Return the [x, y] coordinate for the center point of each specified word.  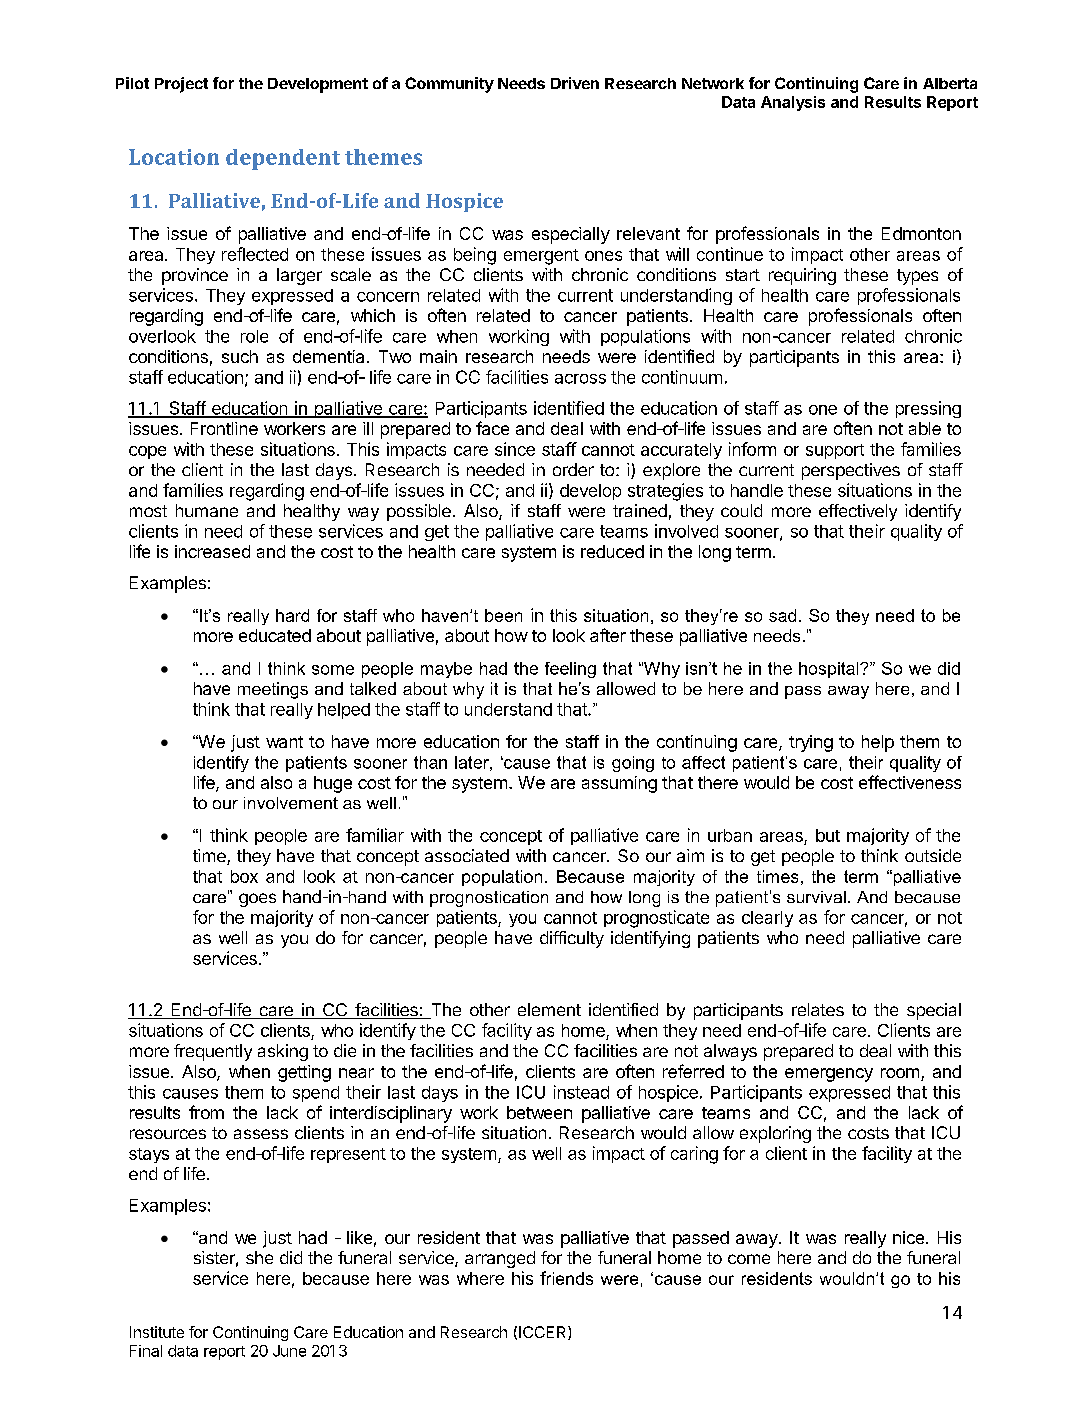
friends [566, 1278]
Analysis [793, 103]
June [289, 1351]
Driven [575, 83]
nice [908, 1237]
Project [181, 85]
